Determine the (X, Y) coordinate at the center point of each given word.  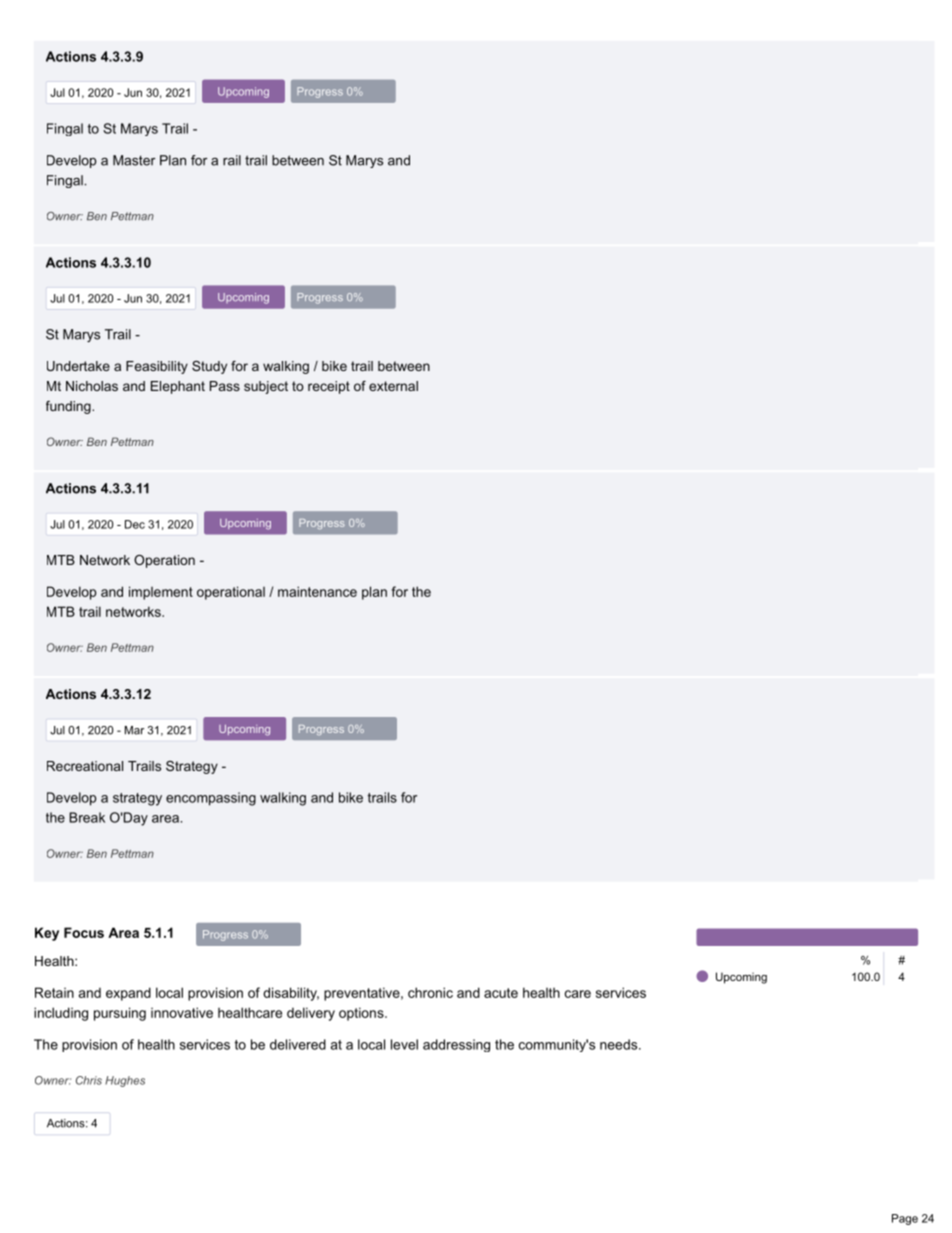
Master (134, 160)
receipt (329, 387)
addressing (456, 1045)
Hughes (125, 1081)
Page (905, 1219)
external (393, 386)
